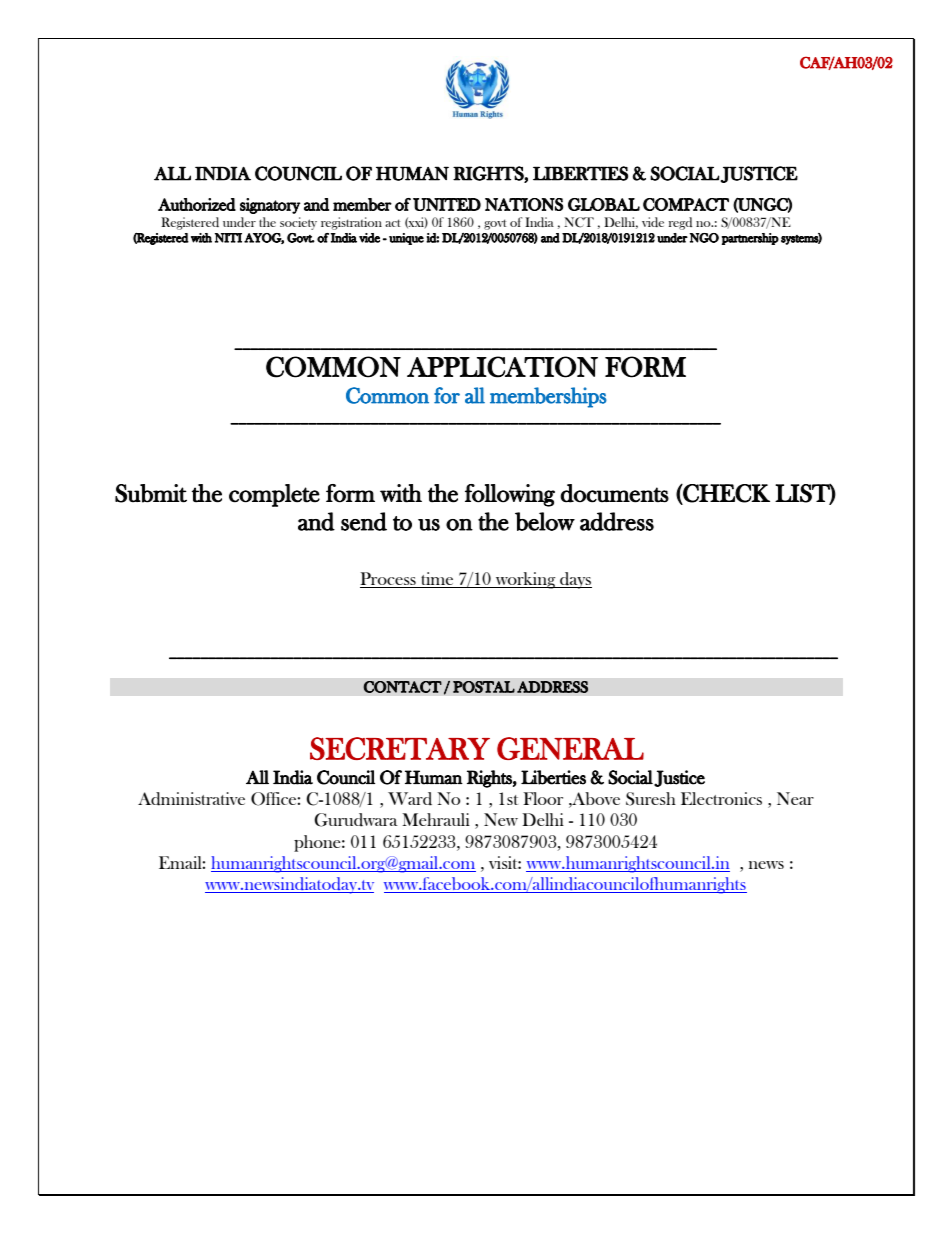 Image resolution: width=952 pixels, height=1233 pixels. I want to click on NGO, so click(704, 238).
